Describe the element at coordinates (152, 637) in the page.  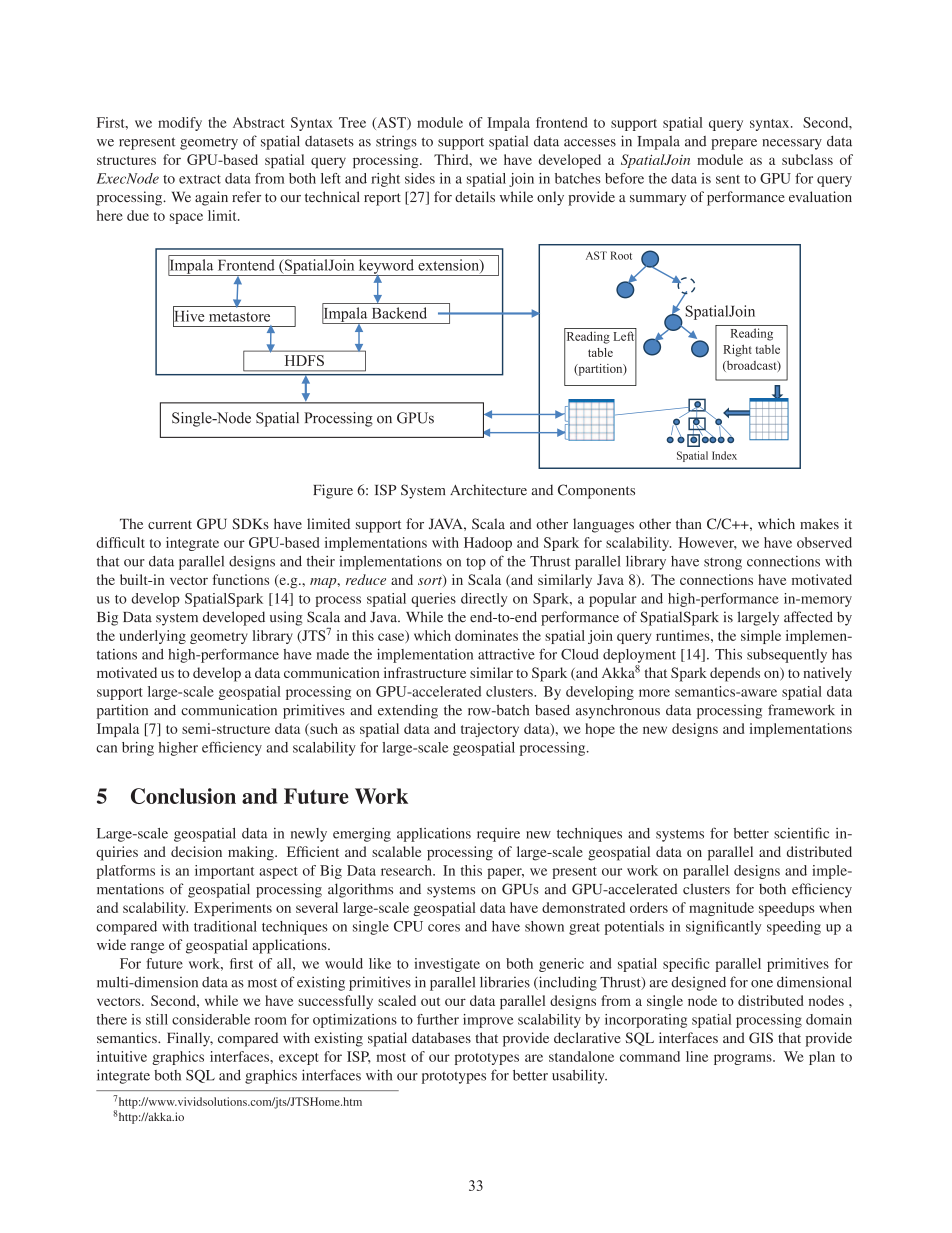
I see `underlying` at that location.
